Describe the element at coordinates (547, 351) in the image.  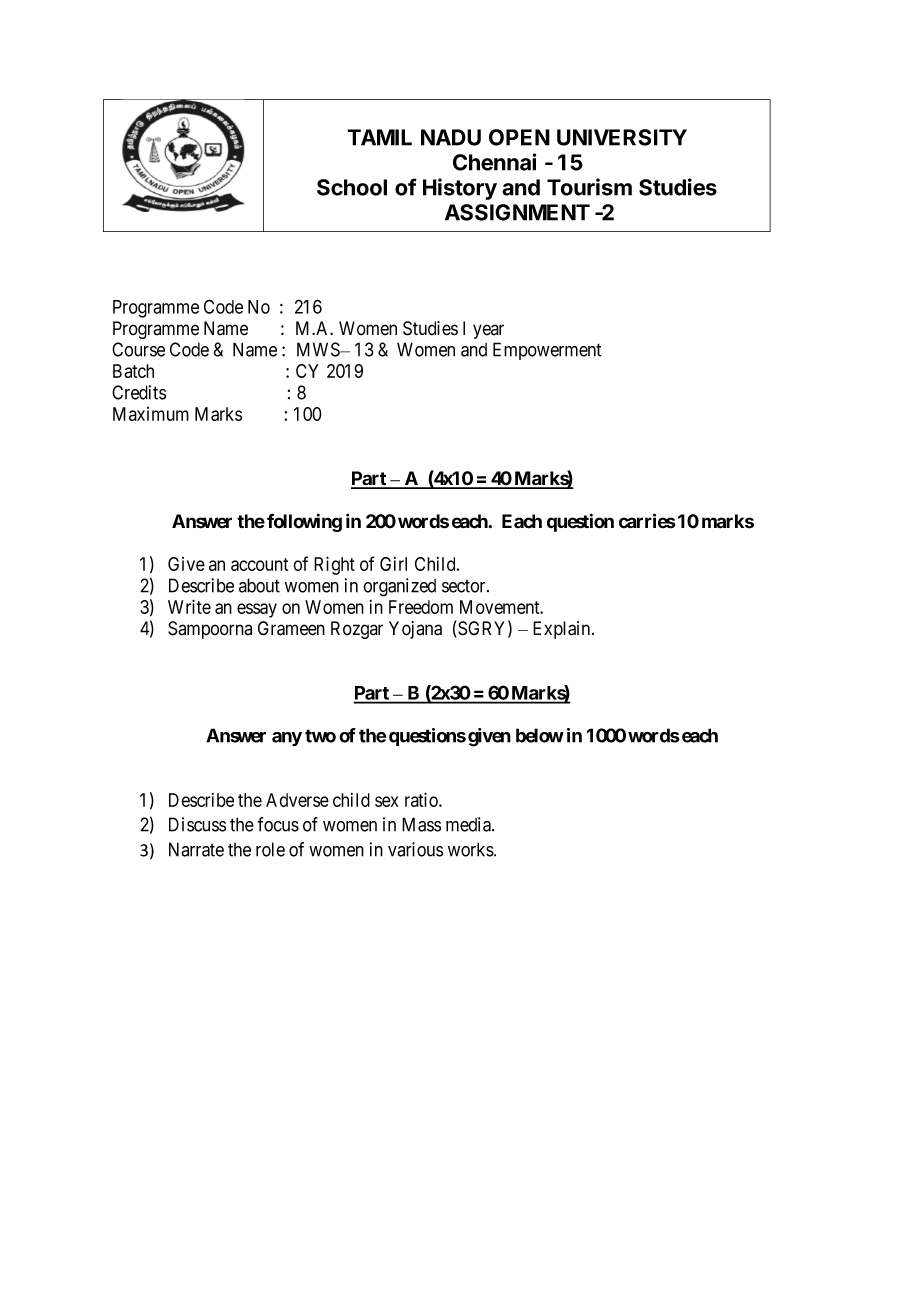
I see `Empowerment` at that location.
